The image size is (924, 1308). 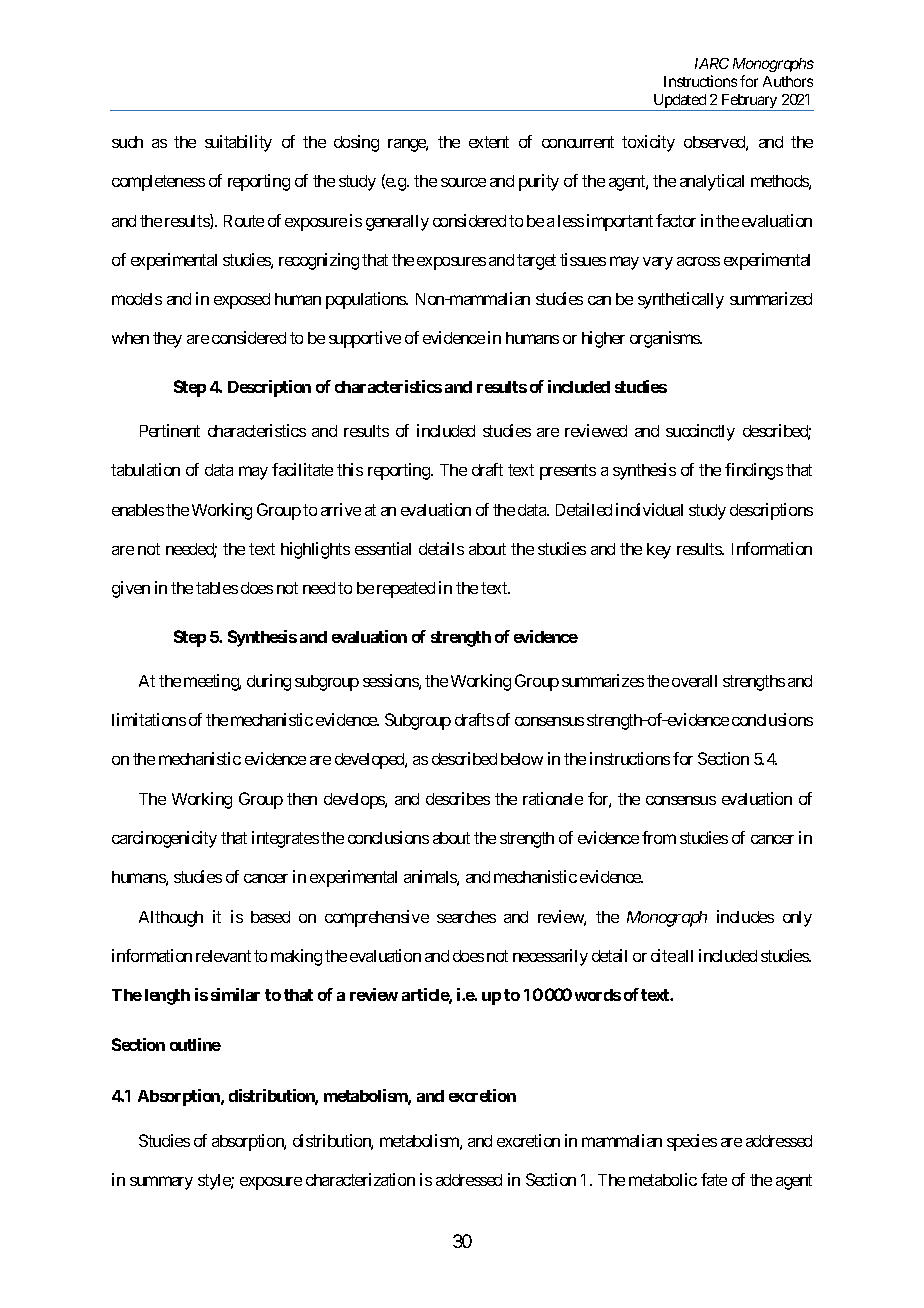 What do you see at coordinates (700, 432) in the image?
I see `succinctly` at bounding box center [700, 432].
